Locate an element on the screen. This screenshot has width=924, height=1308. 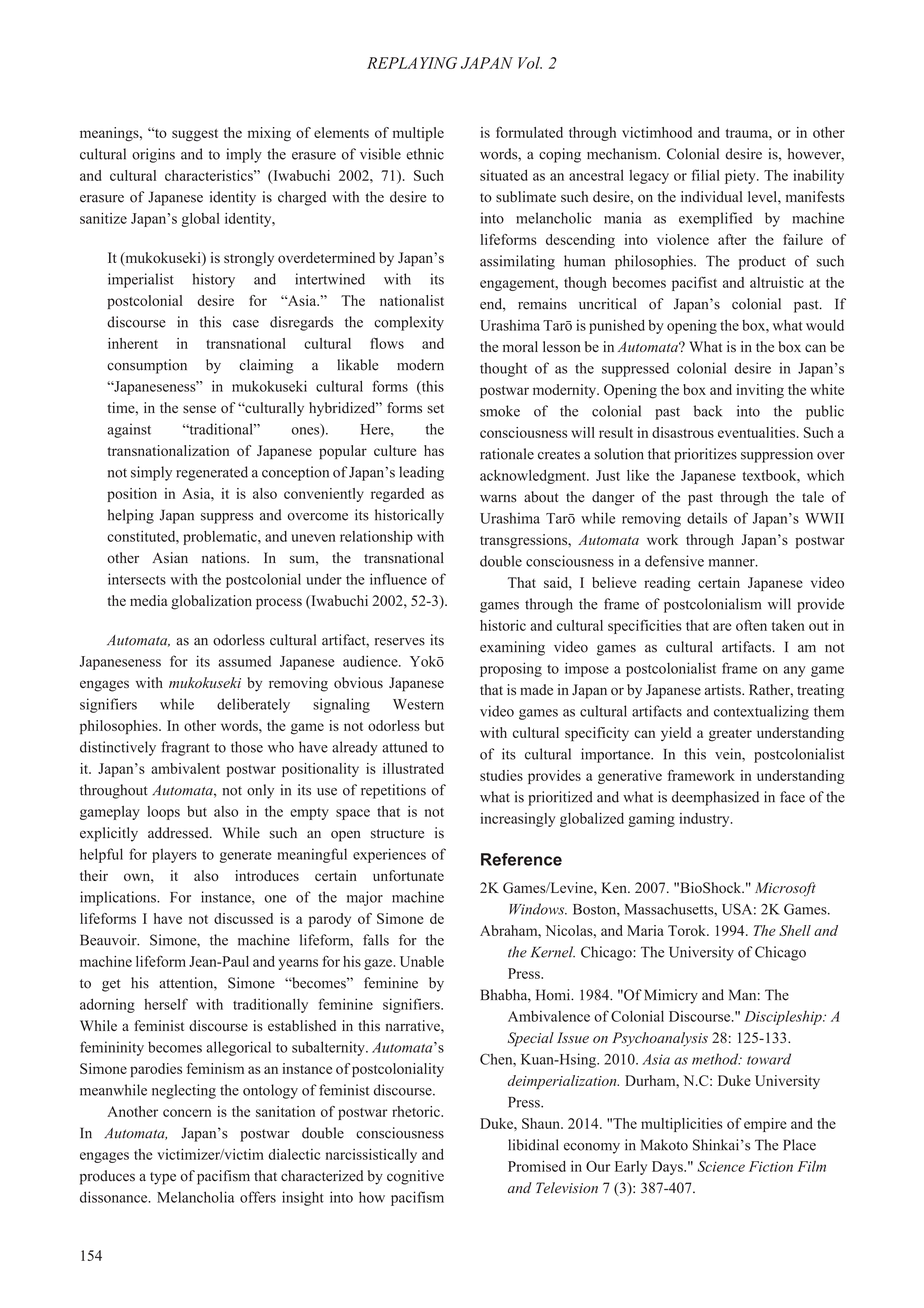
loops is located at coordinates (163, 813).
